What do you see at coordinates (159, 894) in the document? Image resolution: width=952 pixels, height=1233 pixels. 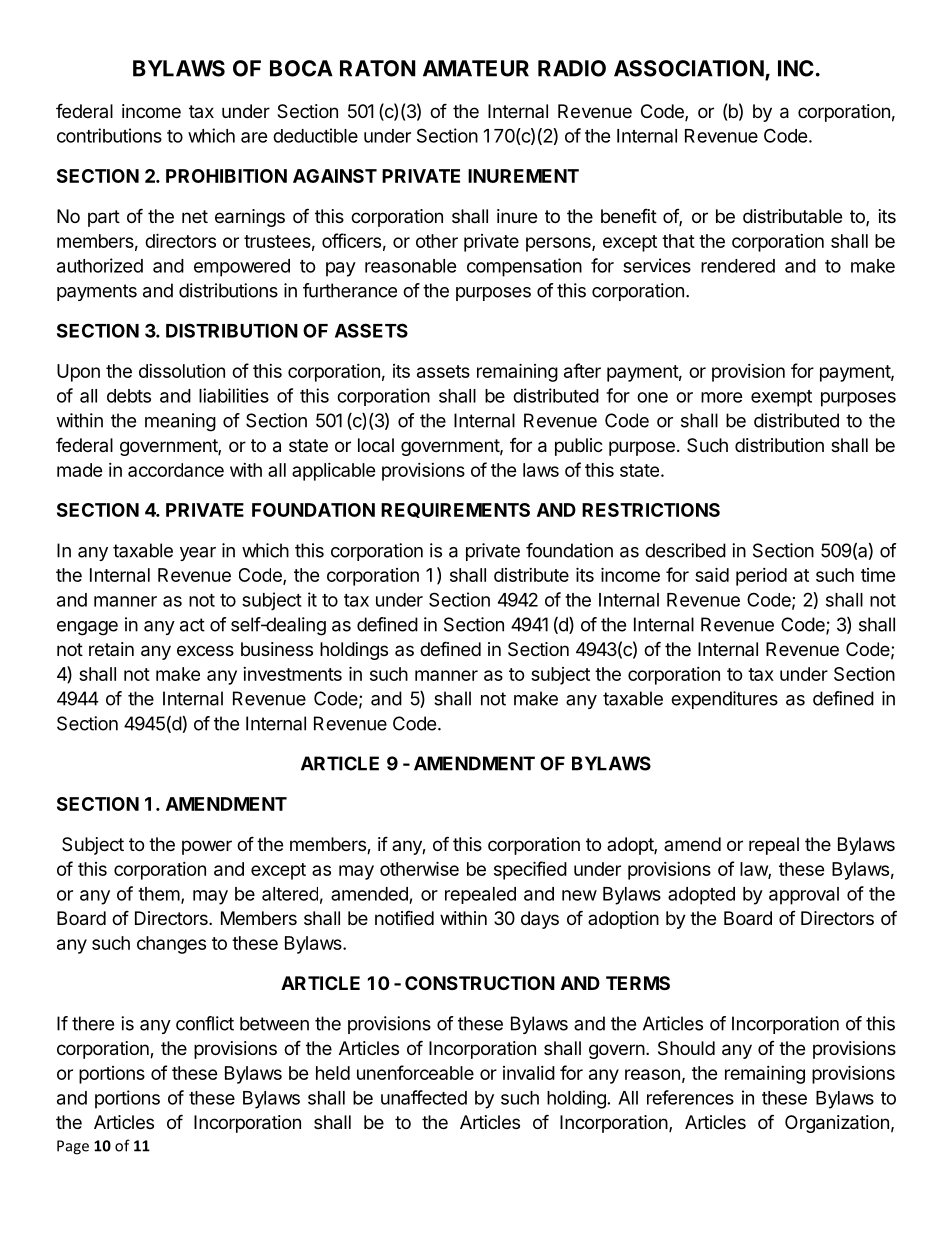 I see `them` at bounding box center [159, 894].
